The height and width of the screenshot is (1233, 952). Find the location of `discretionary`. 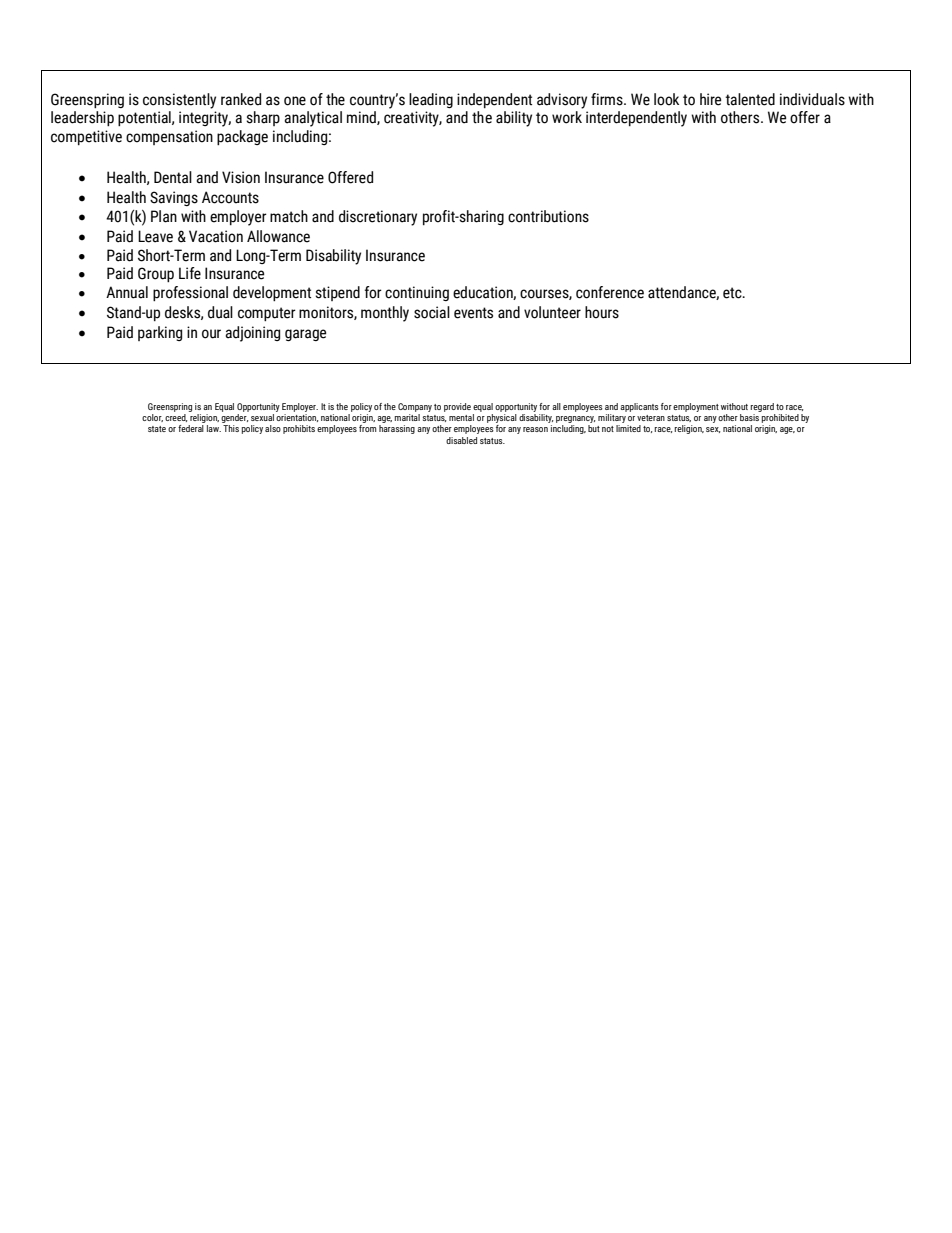

discretionary is located at coordinates (378, 218).
